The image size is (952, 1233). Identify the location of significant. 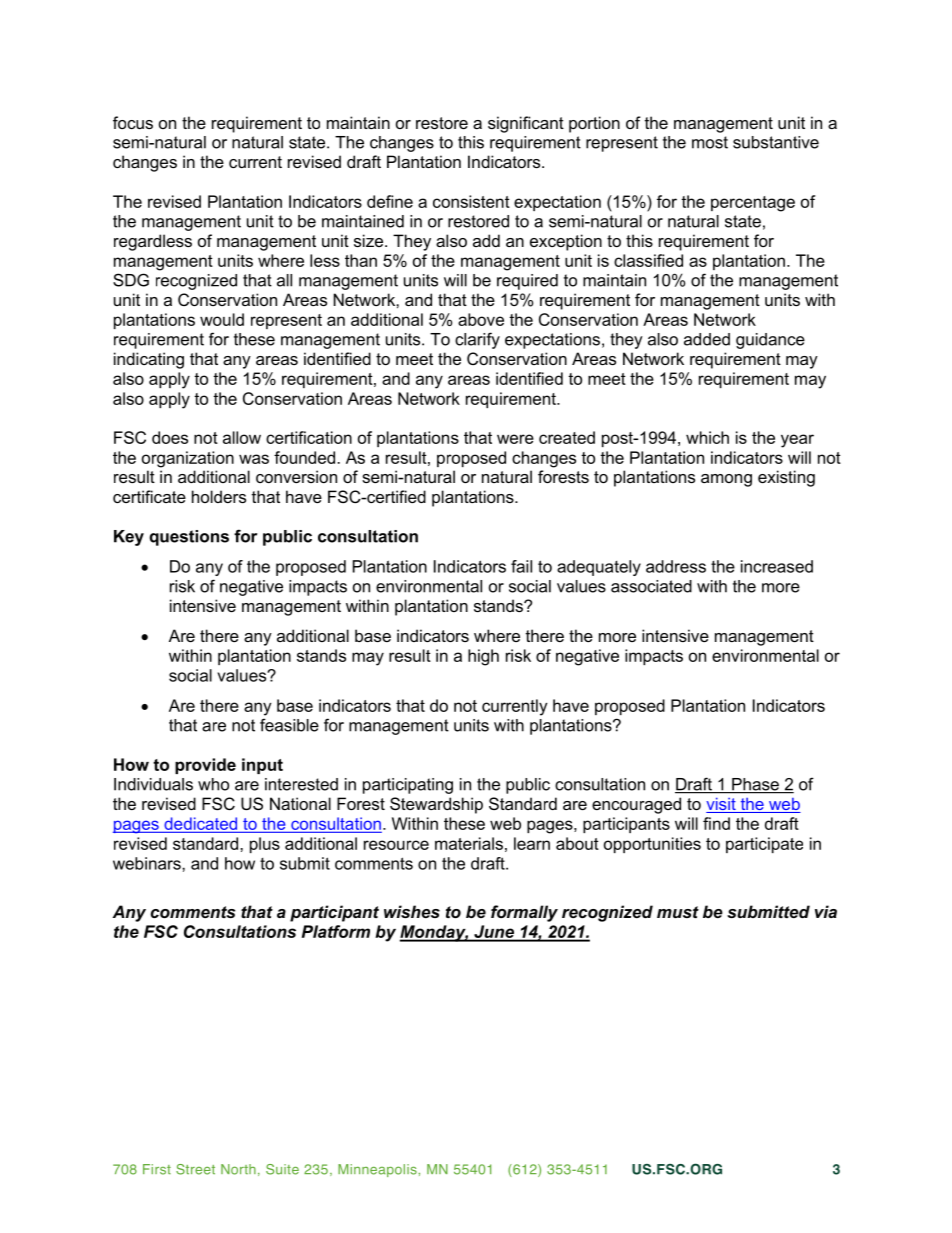
(526, 124).
